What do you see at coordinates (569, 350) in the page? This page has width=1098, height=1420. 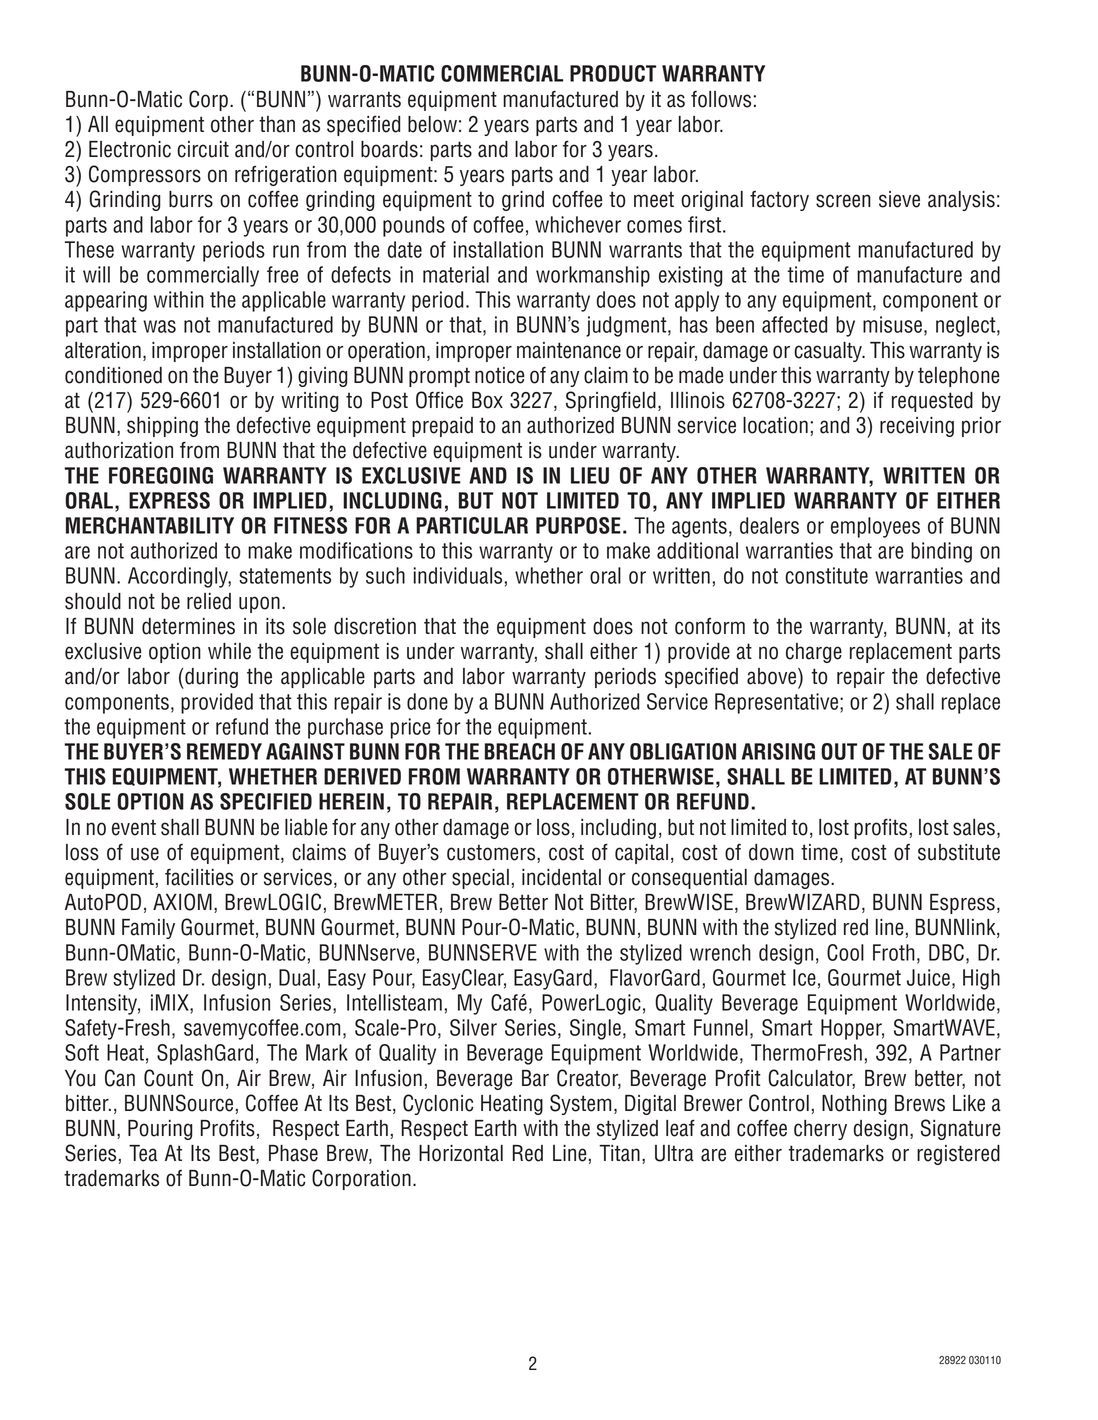 I see `maintenance` at bounding box center [569, 350].
